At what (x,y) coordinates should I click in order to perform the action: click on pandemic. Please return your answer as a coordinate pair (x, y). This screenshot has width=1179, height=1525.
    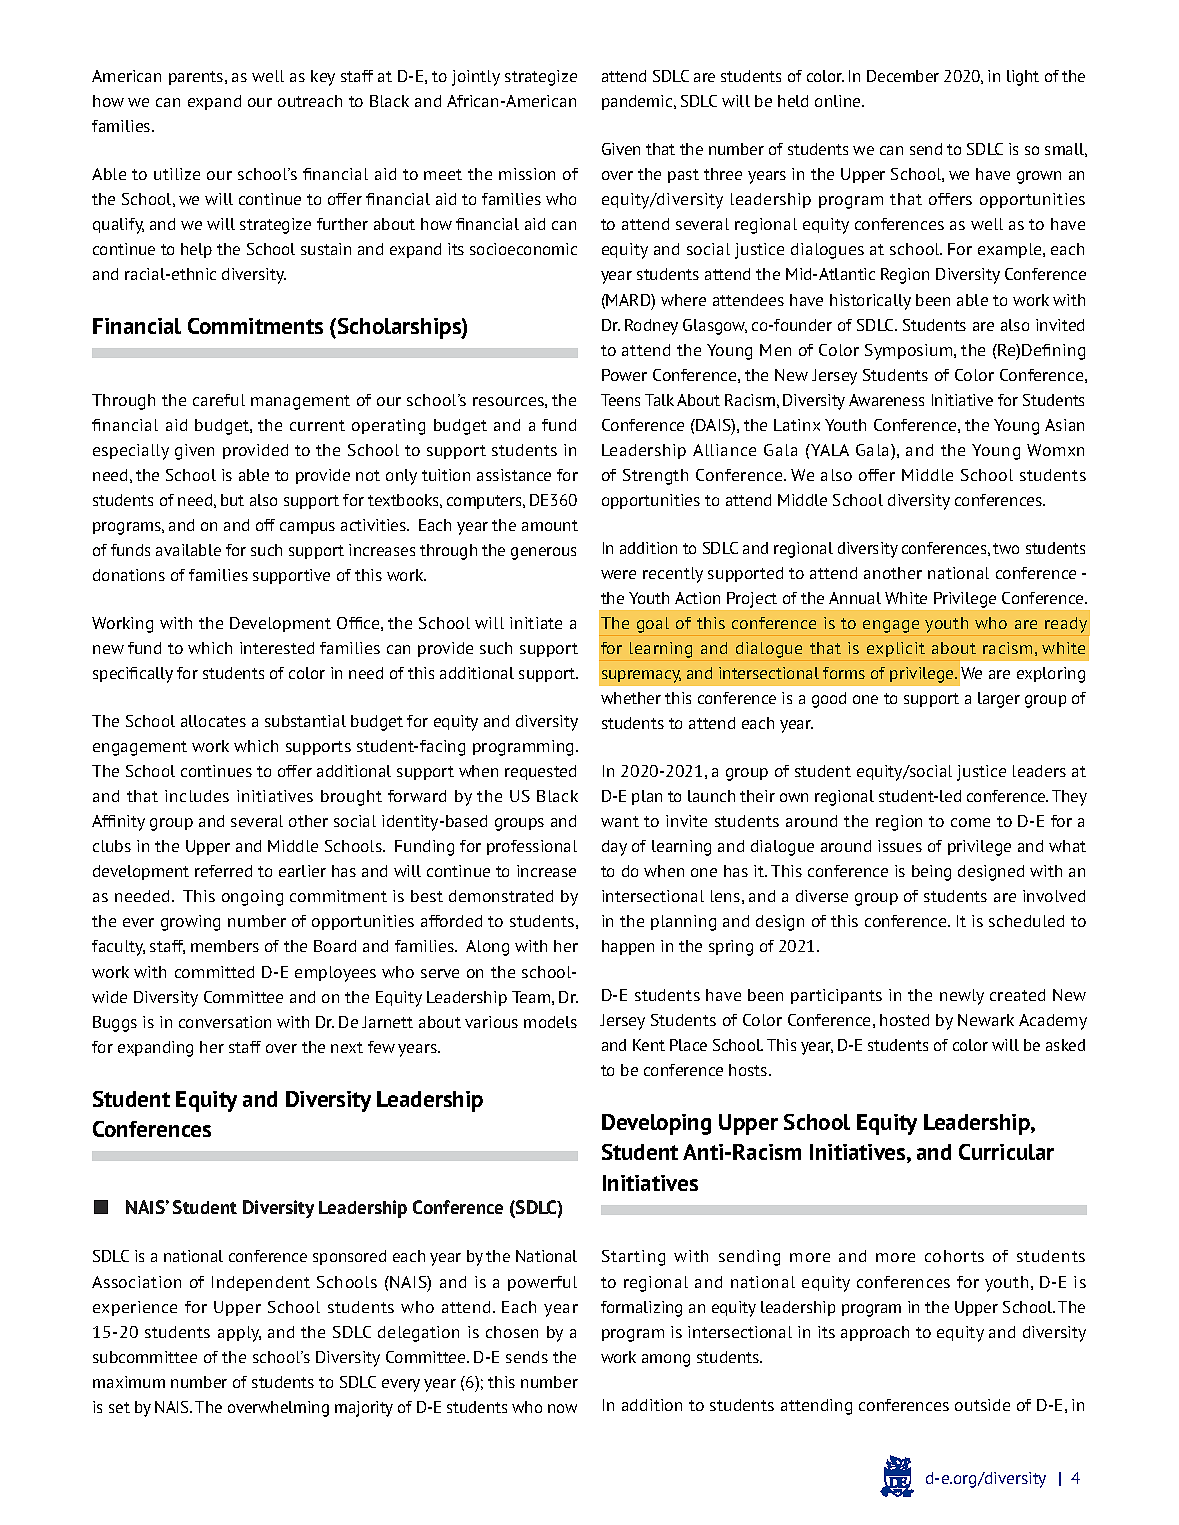
    Looking at the image, I should click on (638, 102).
